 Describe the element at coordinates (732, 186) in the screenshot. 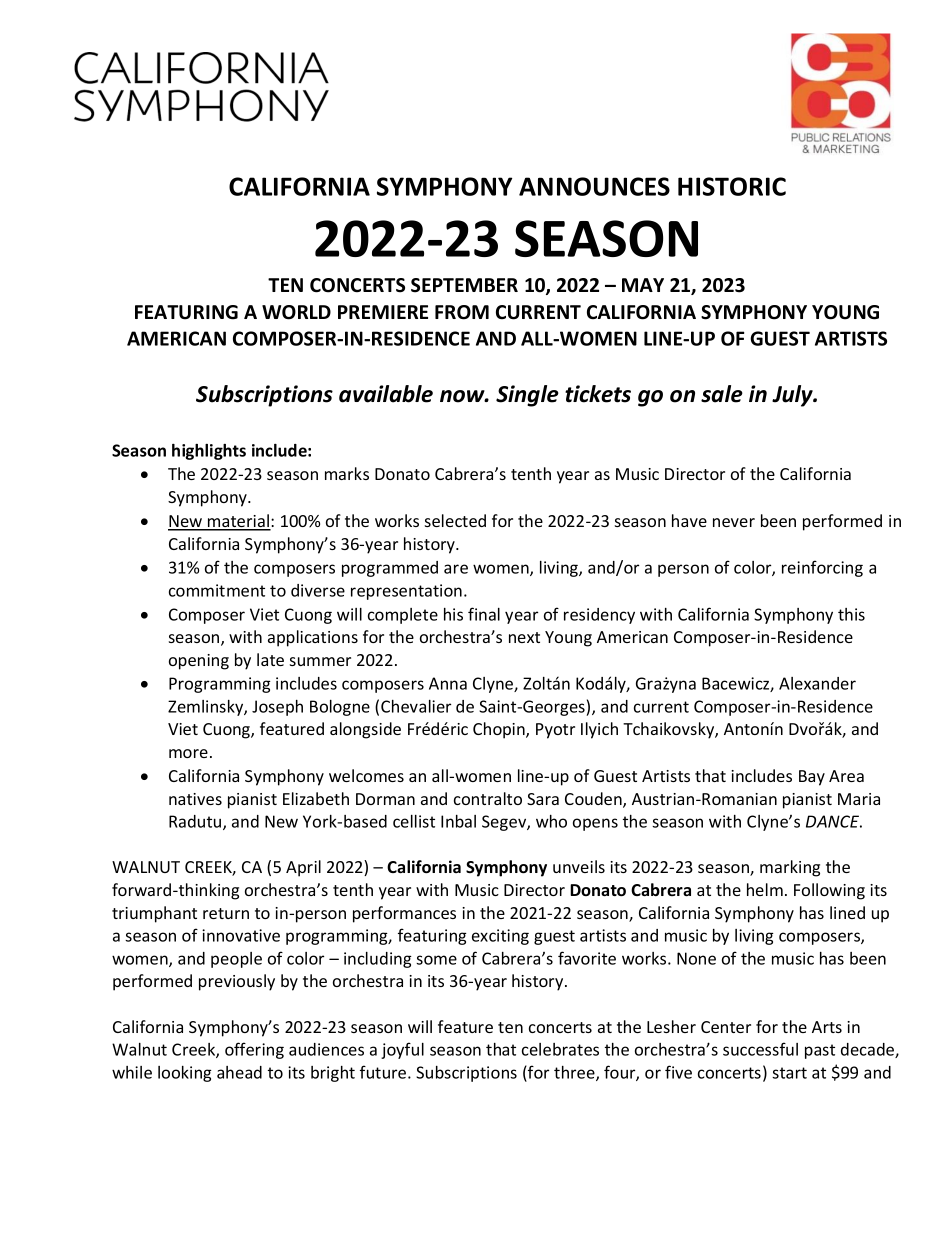

I see `HISTORIC` at that location.
